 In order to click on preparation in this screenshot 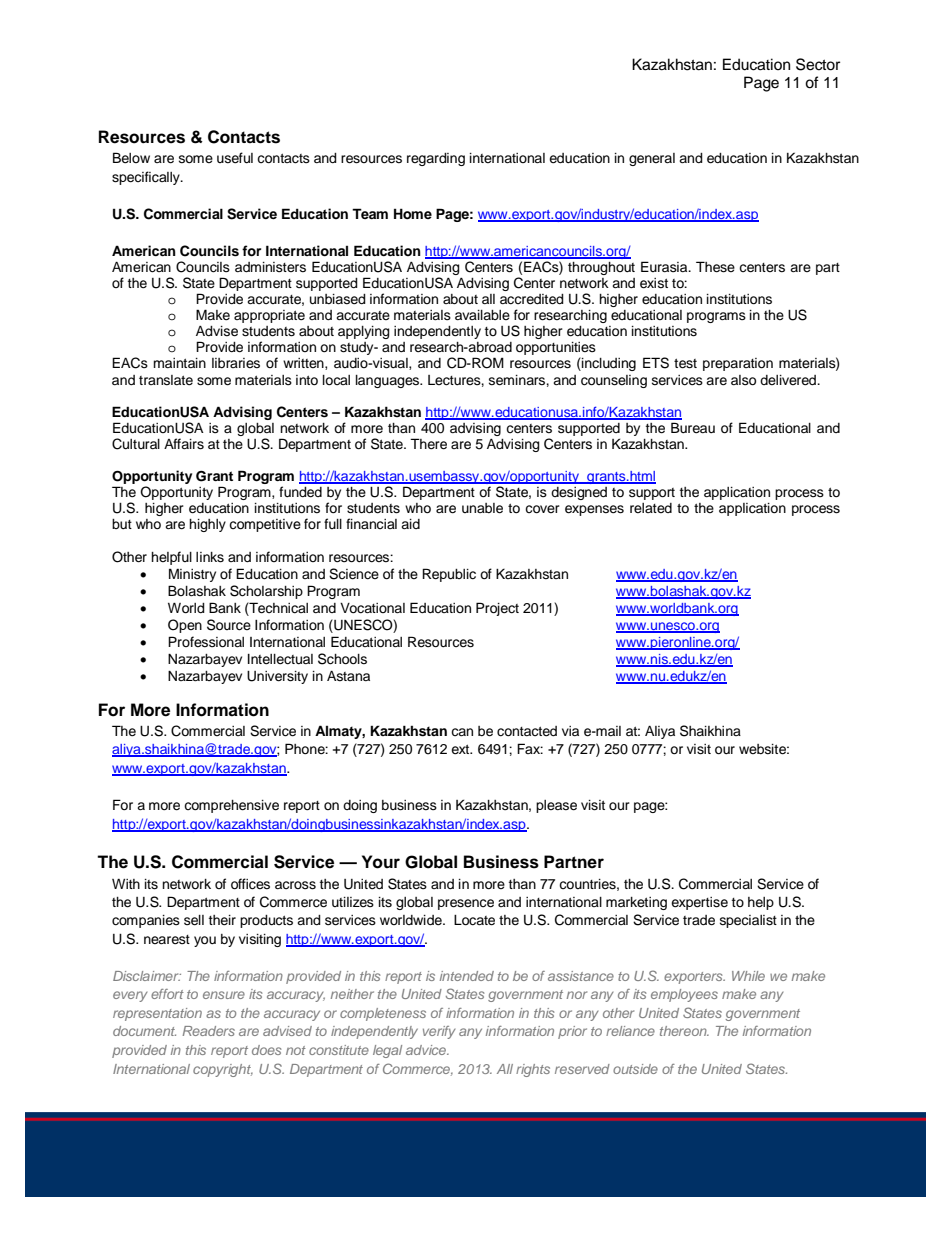, I will do `click(738, 364)`.
